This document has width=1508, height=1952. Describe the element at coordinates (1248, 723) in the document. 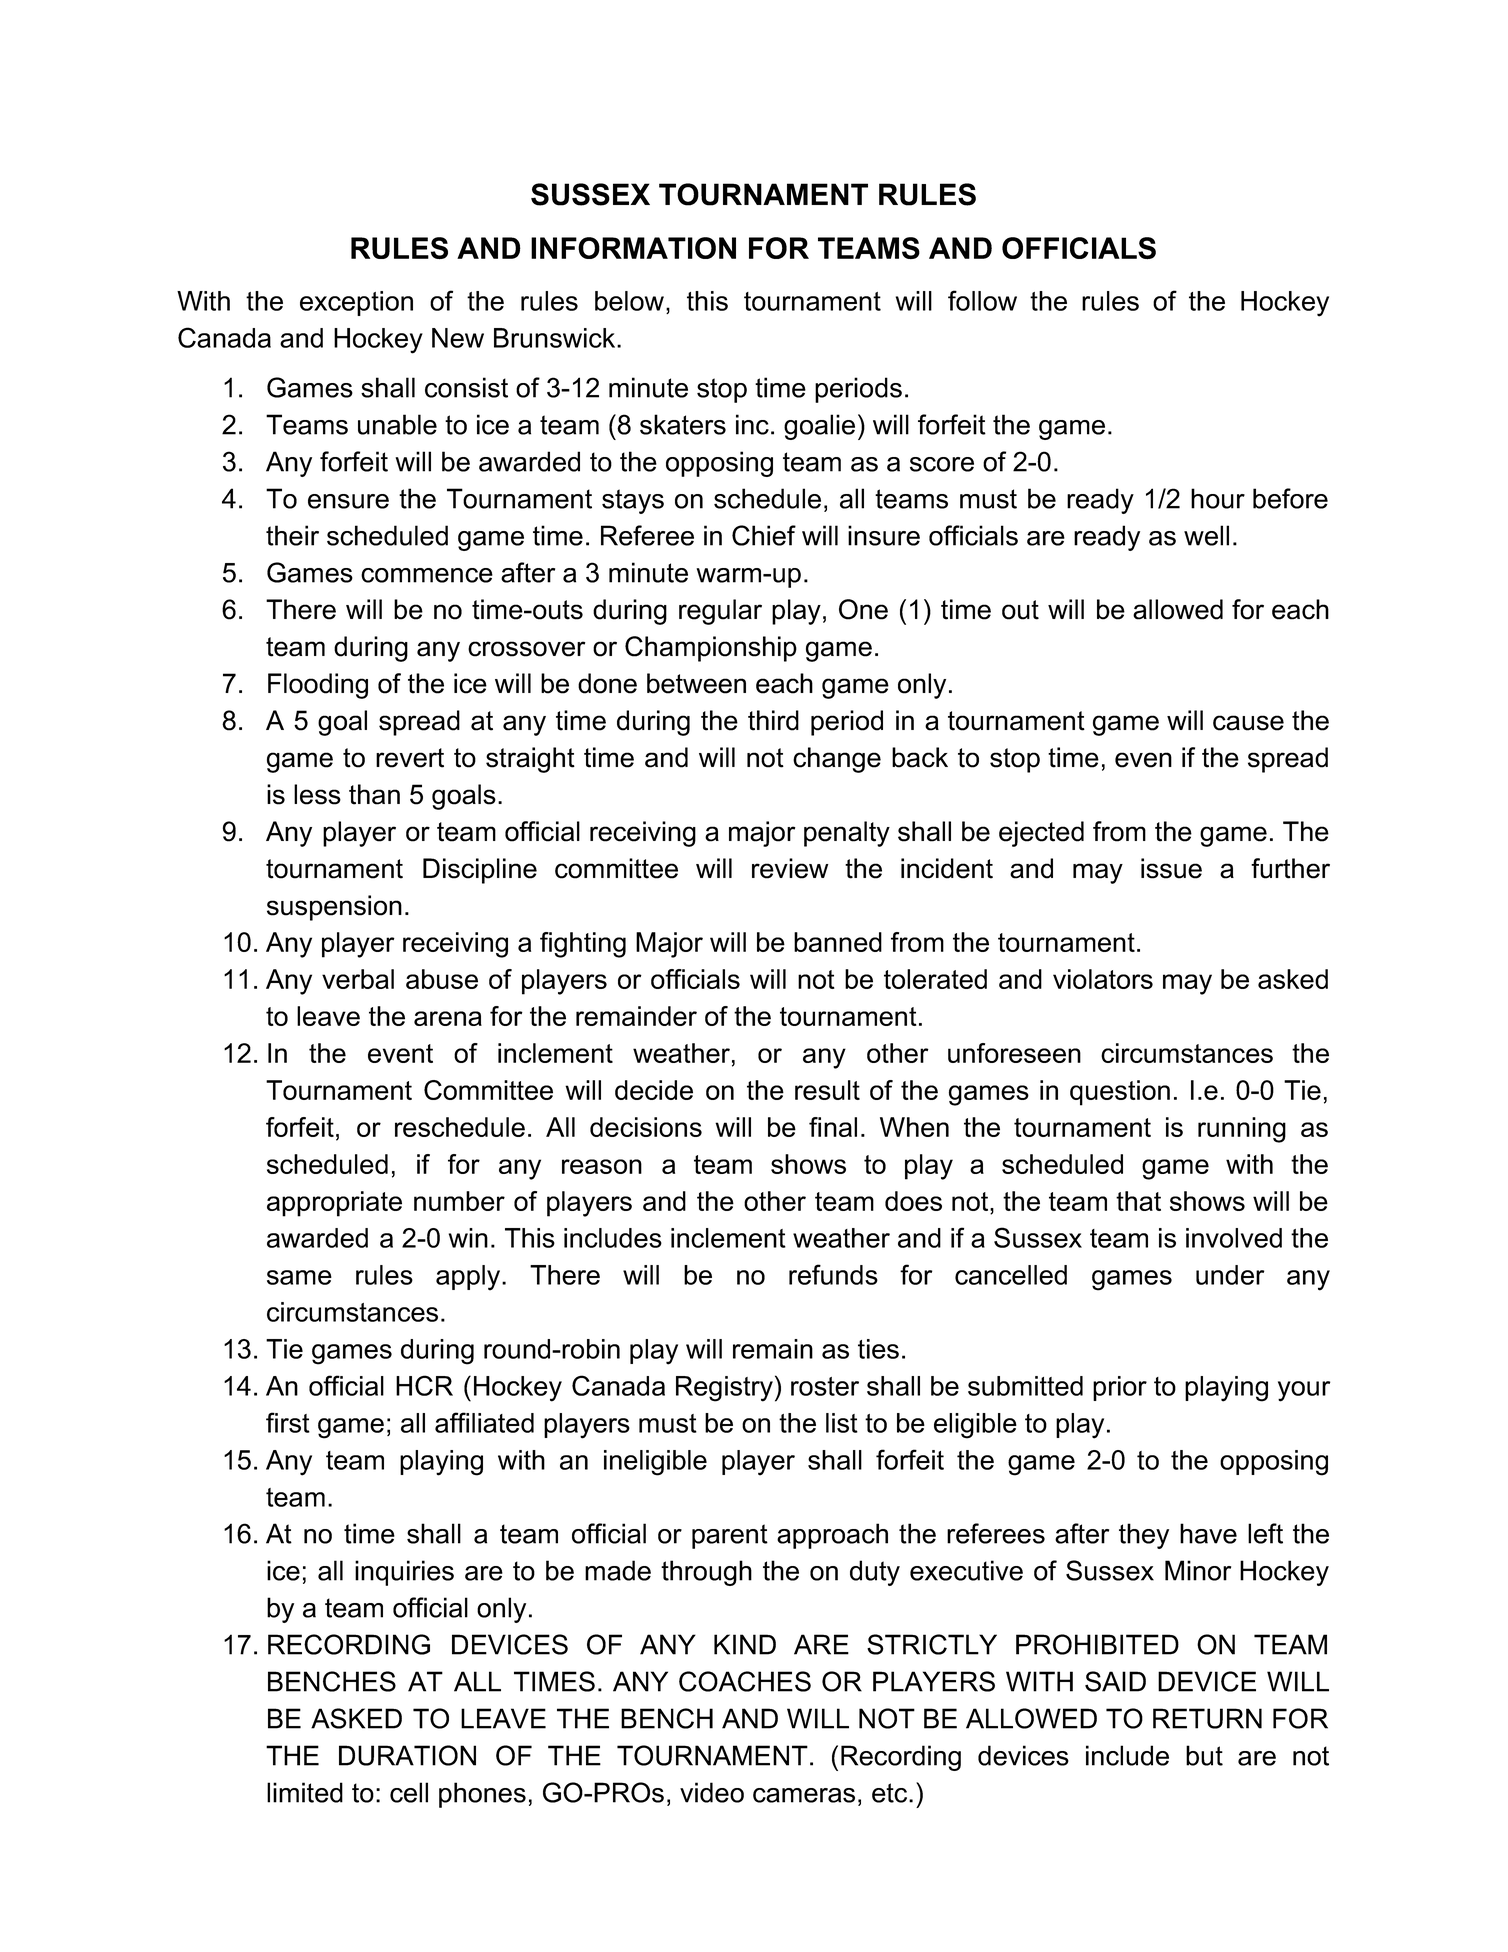

I see `cause` at that location.
